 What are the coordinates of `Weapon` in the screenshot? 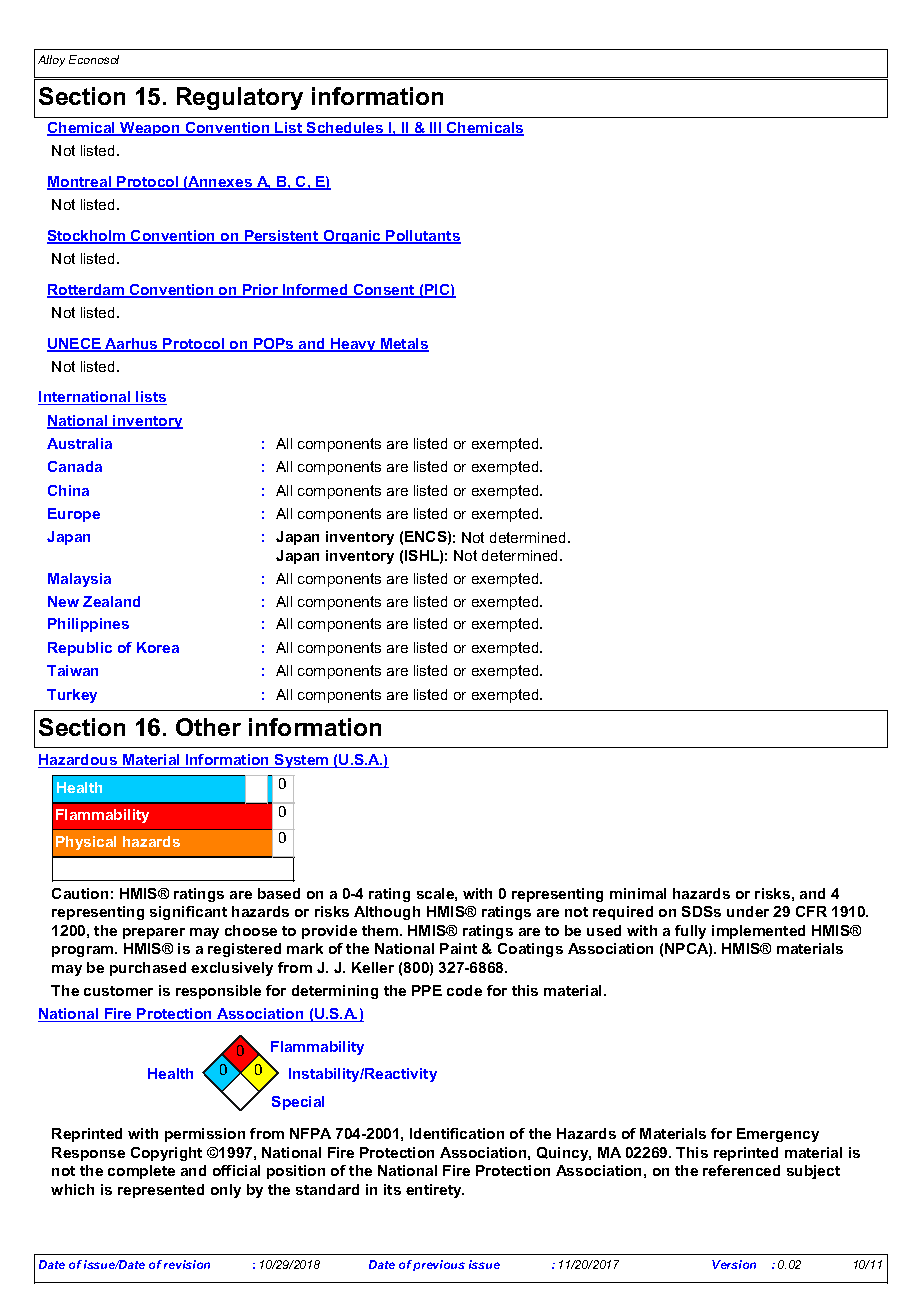 It's located at (150, 129).
